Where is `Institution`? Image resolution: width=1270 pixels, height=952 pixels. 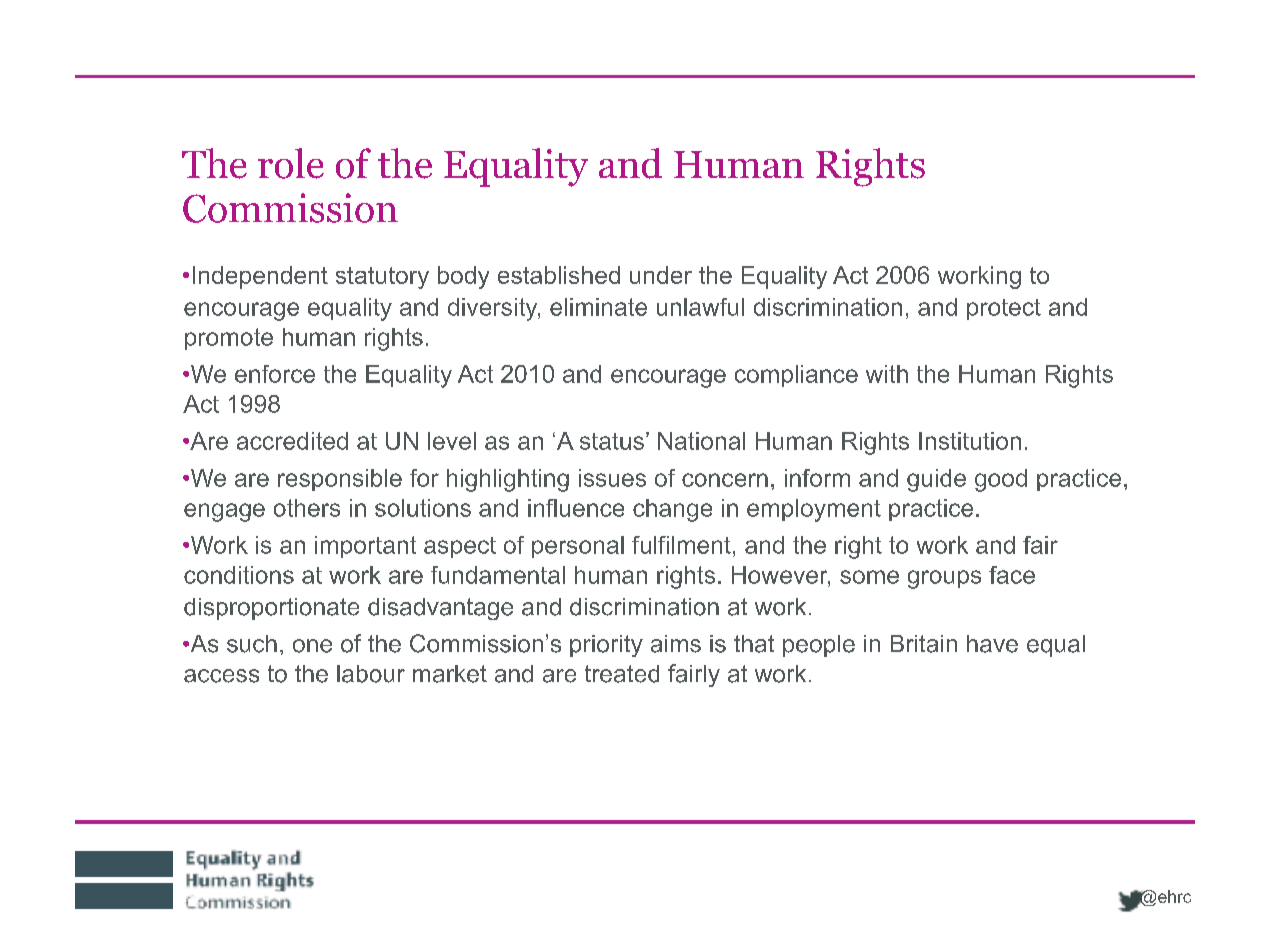
Institution is located at coordinates (970, 441).
